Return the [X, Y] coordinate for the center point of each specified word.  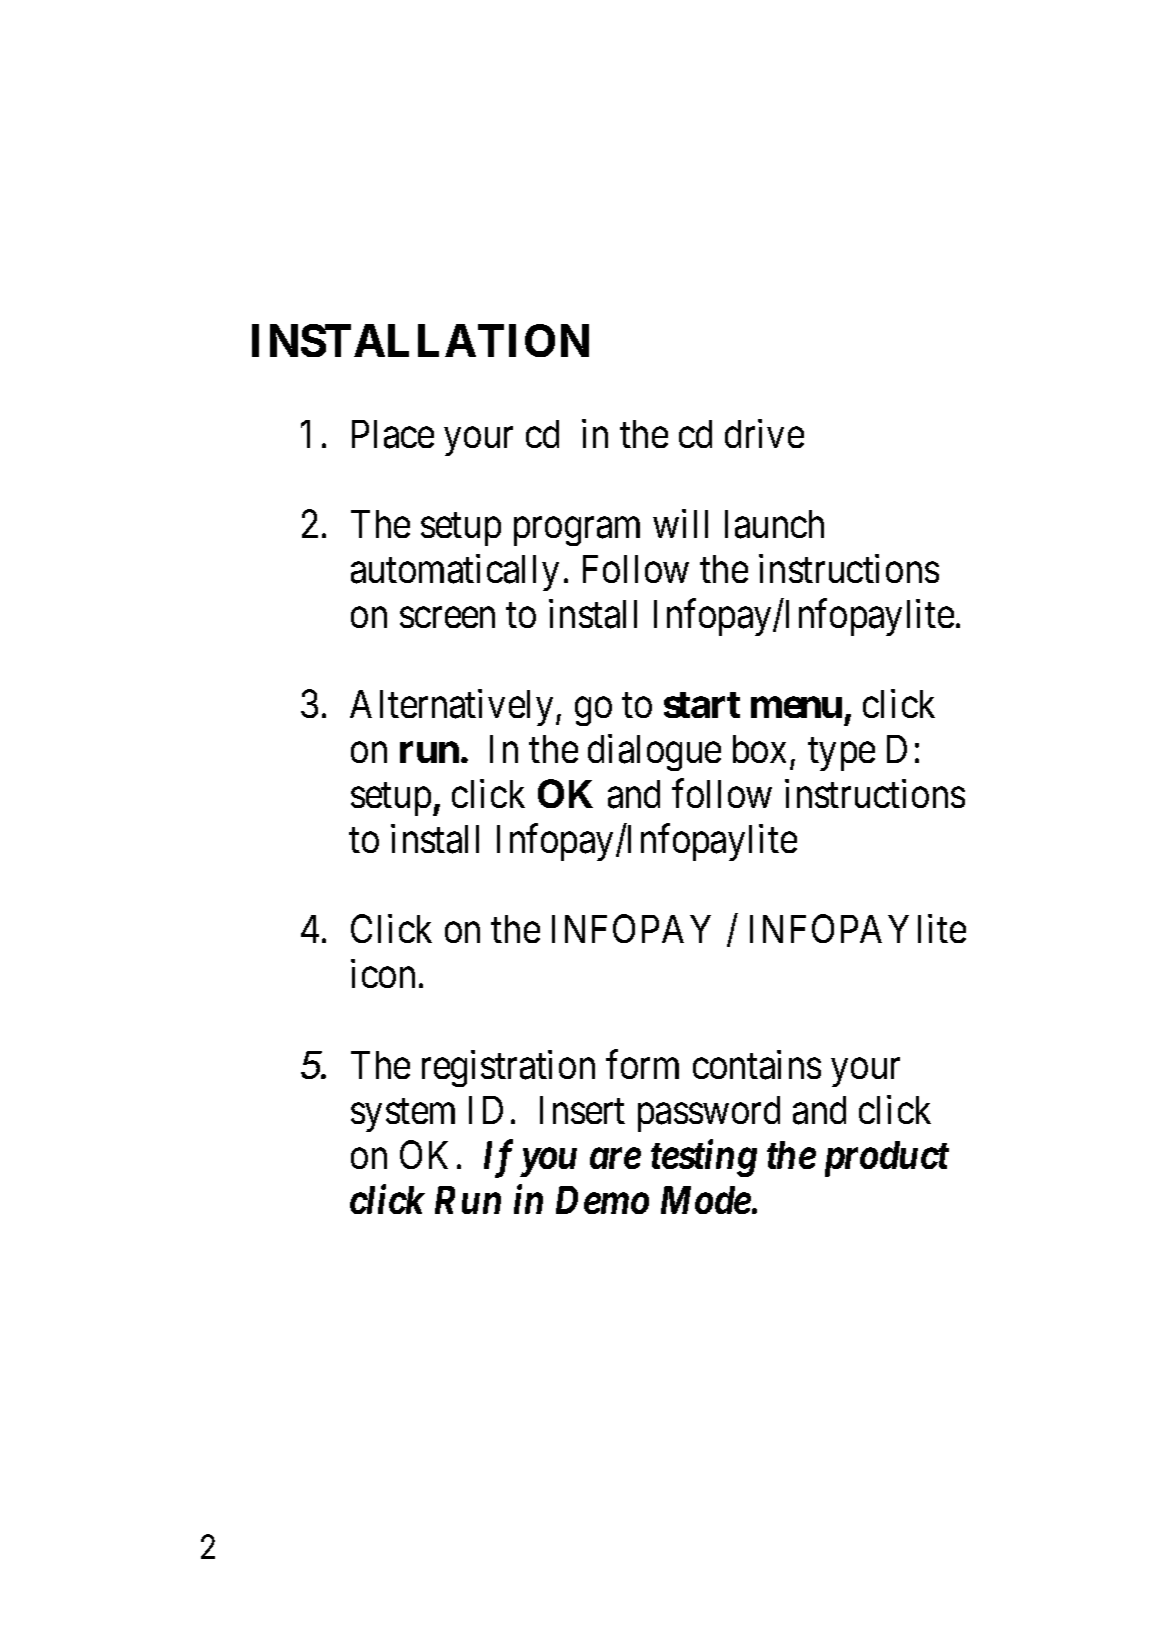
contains [757, 1065]
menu [796, 708]
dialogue [654, 753]
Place [393, 434]
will [680, 523]
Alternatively [451, 708]
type [841, 755]
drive [764, 433]
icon [383, 974]
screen [447, 618]
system [403, 1115]
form [642, 1064]
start [702, 705]
